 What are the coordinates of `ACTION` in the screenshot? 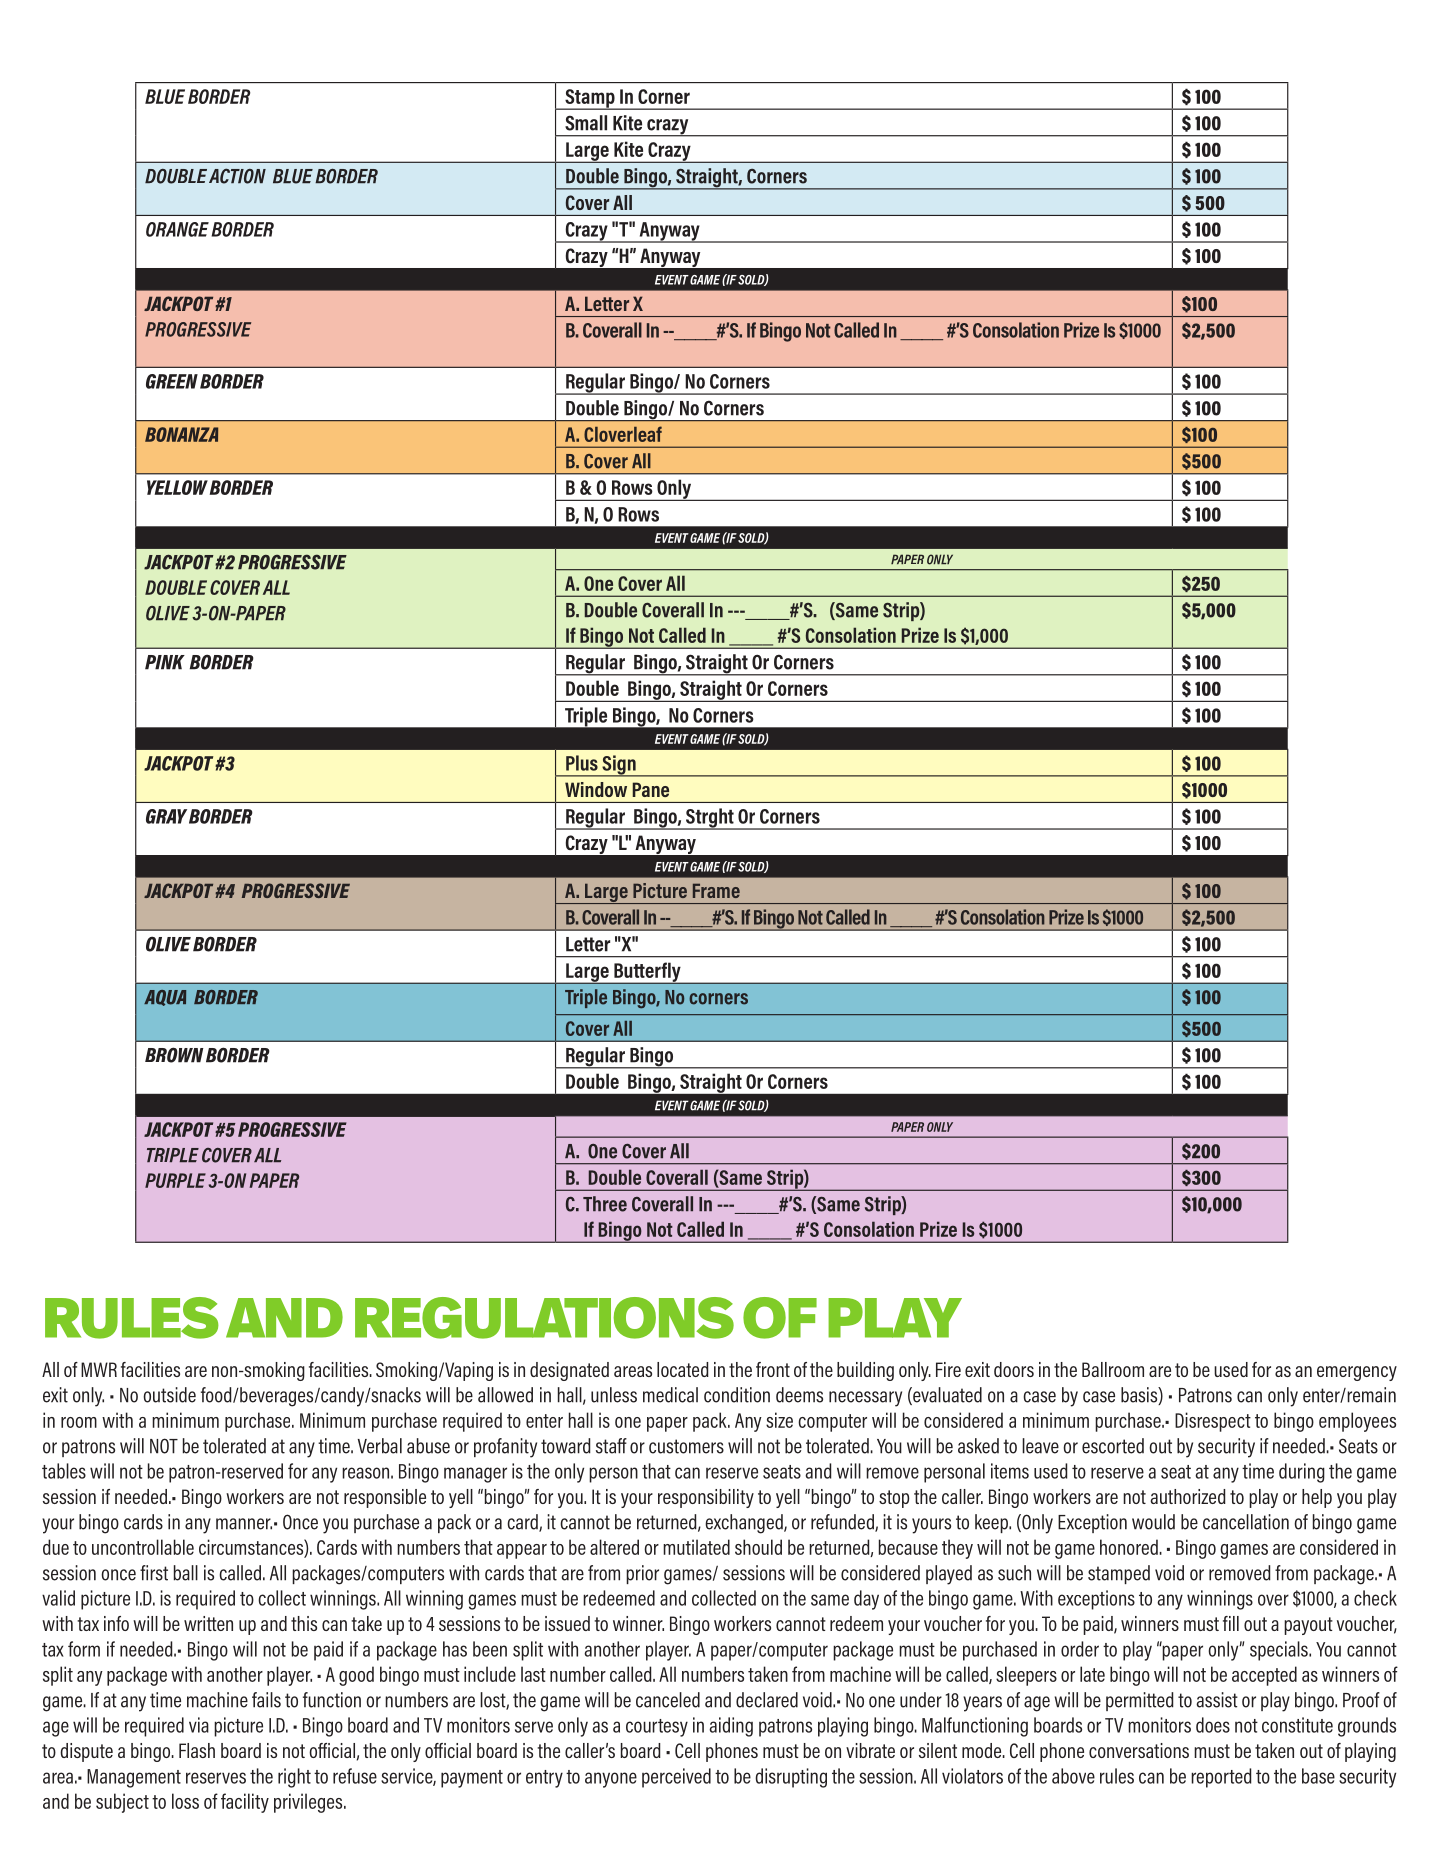 It's located at (237, 176).
